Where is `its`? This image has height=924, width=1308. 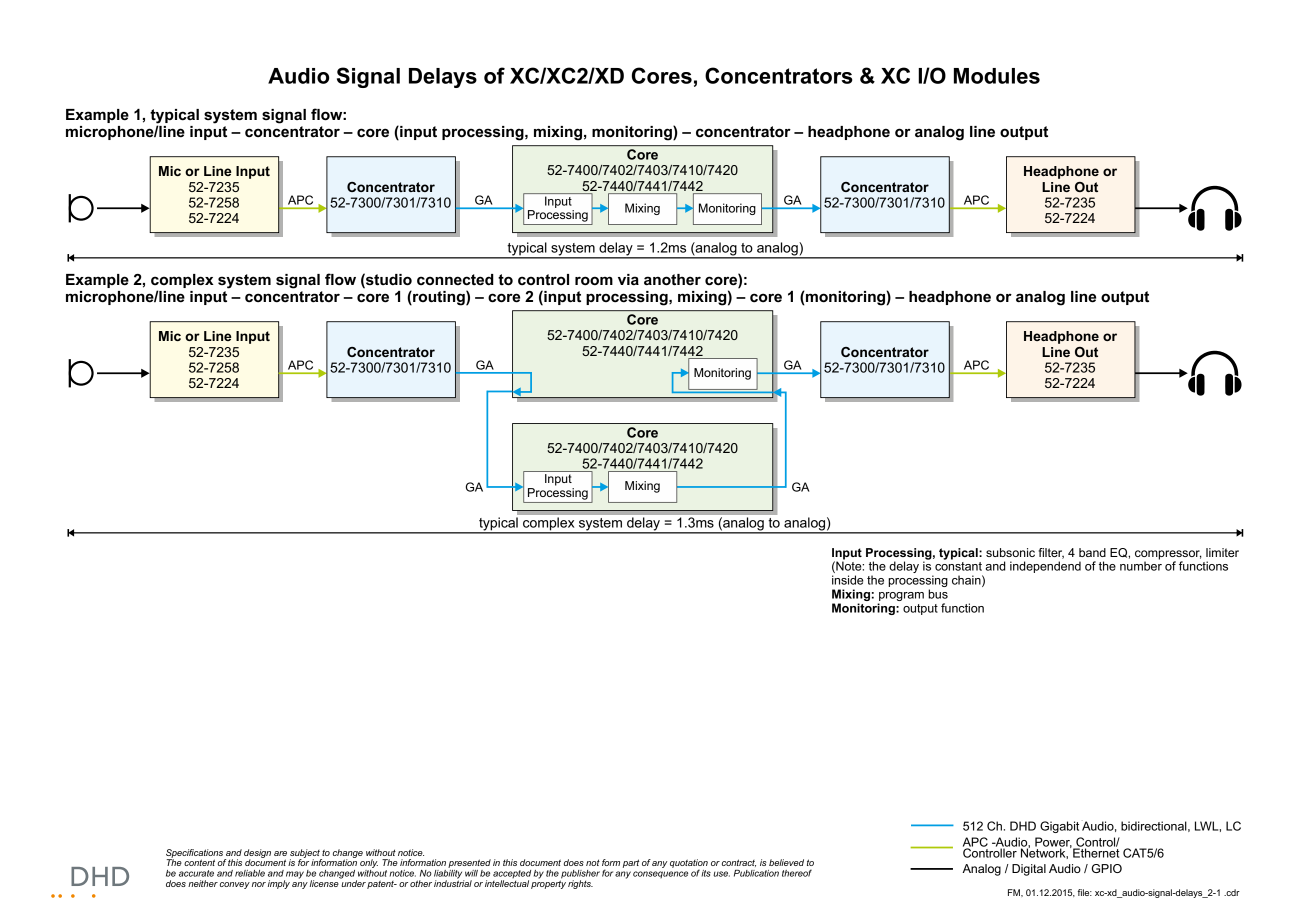 its is located at coordinates (706, 873).
